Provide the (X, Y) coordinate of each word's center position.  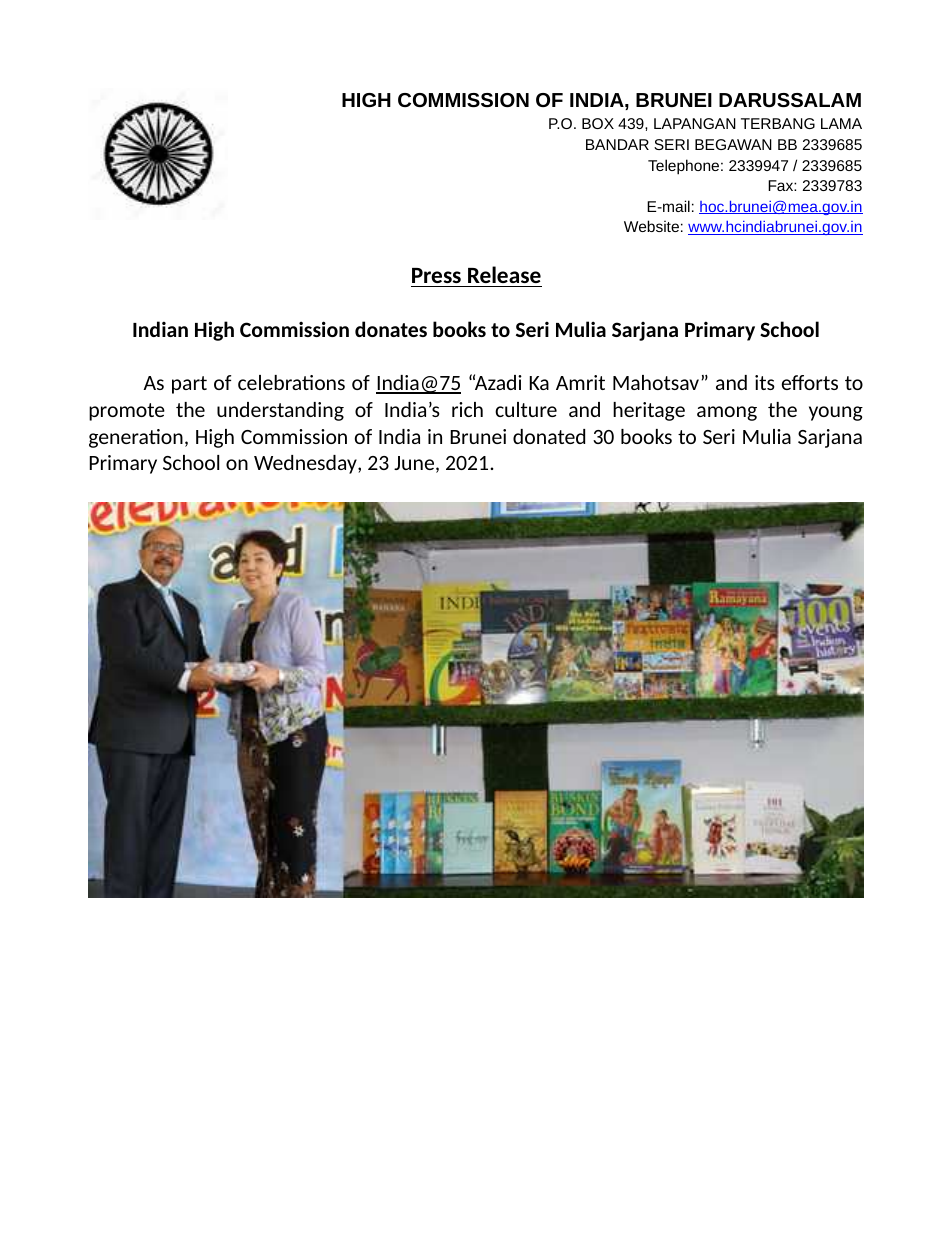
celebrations (291, 382)
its (765, 382)
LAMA (841, 123)
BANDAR (617, 144)
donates (391, 329)
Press (437, 277)
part (189, 385)
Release (504, 276)
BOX (598, 123)
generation (136, 438)
